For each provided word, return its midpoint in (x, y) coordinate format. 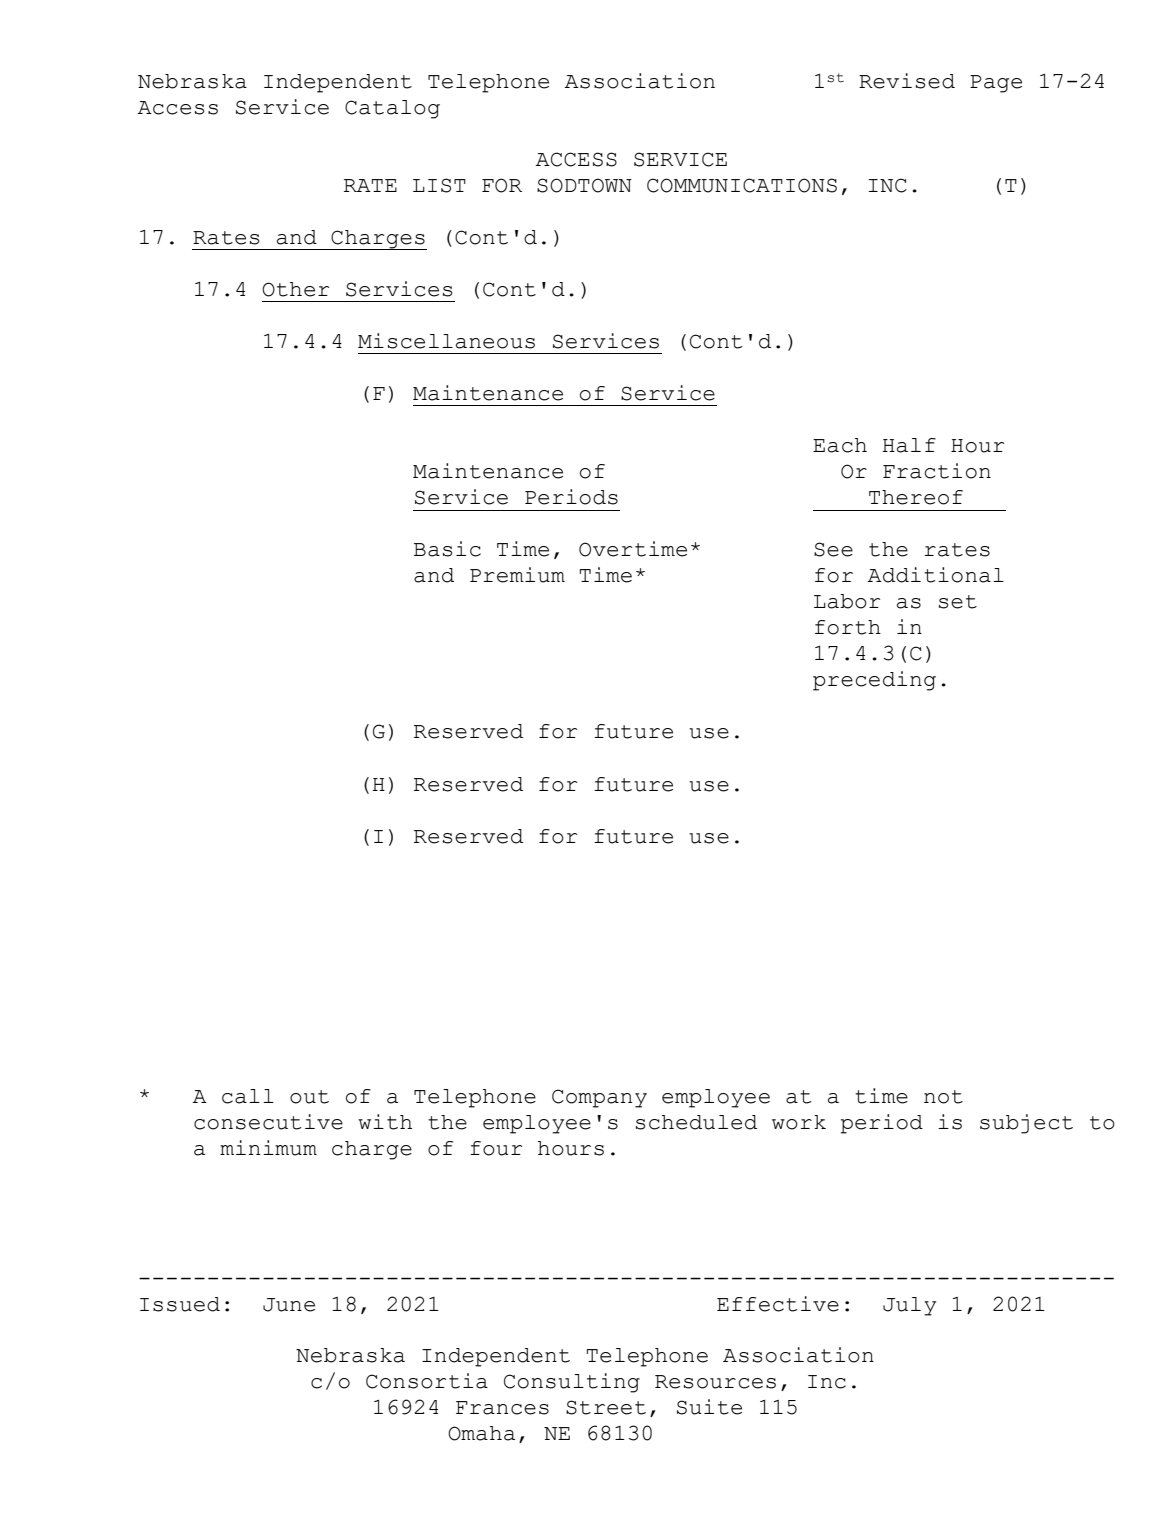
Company (599, 1098)
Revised (907, 81)
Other (295, 289)
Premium (517, 575)
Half (909, 445)
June (289, 1305)
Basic (447, 549)
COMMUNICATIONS (742, 185)
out (309, 1097)
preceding (874, 681)
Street (606, 1407)
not (943, 1097)
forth (848, 627)
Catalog (392, 109)
